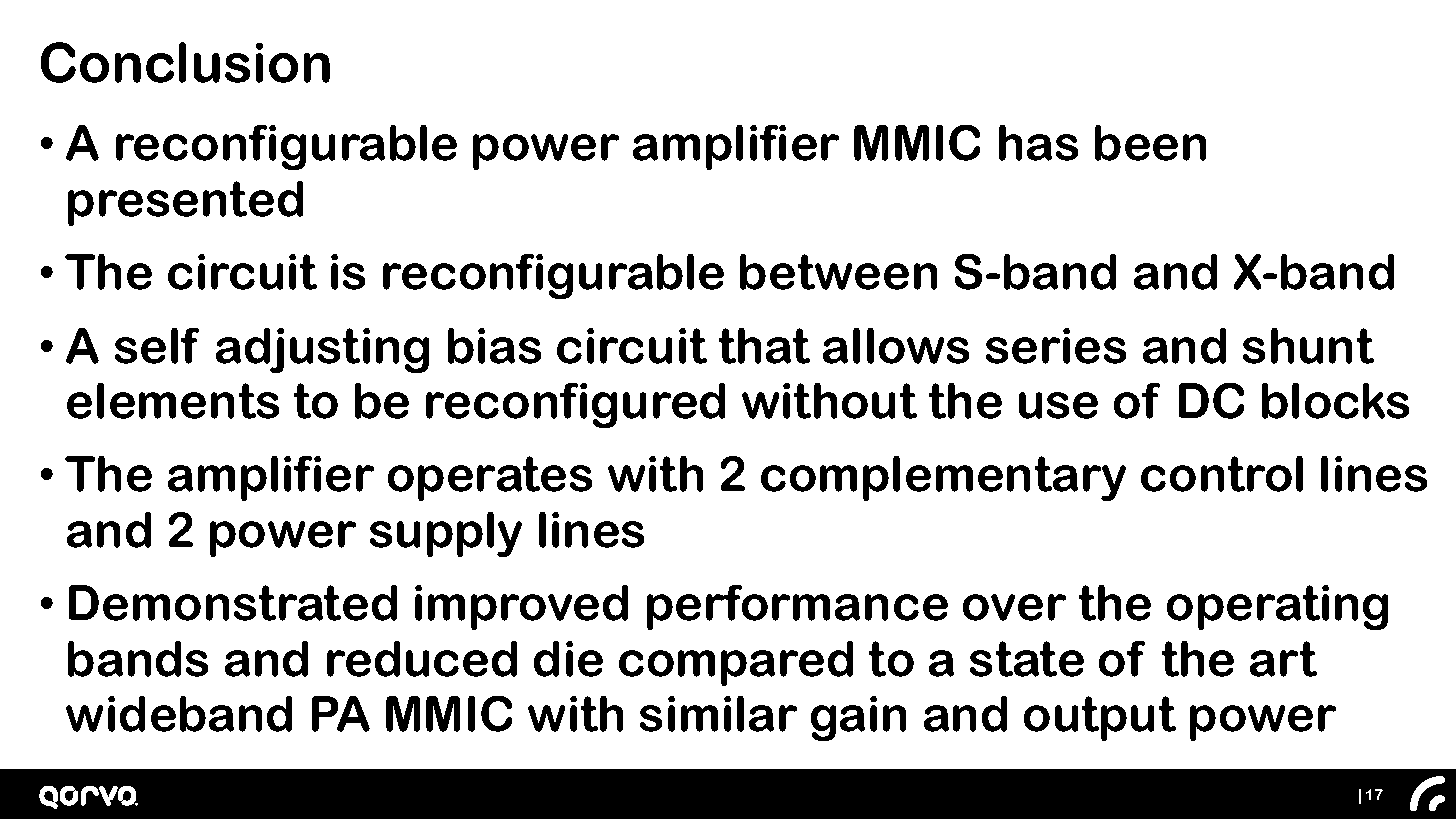 Image resolution: width=1456 pixels, height=819 pixels. Describe the element at coordinates (1308, 346) in the screenshot. I see `shunt` at that location.
